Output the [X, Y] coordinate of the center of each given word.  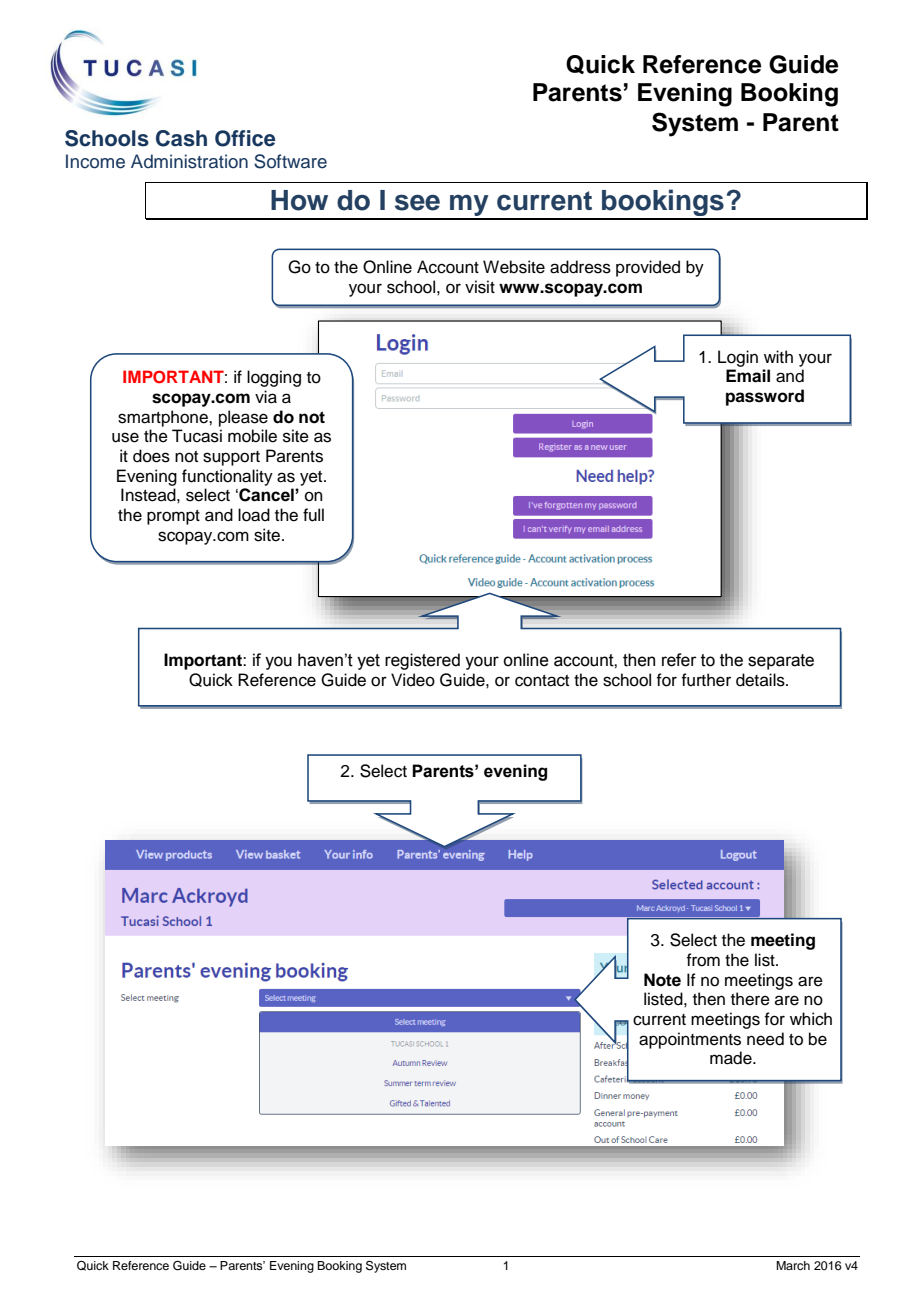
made [732, 1058]
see [417, 202]
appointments [690, 1040]
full [313, 515]
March [793, 1265]
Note [662, 980]
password [765, 397]
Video [413, 680]
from [703, 960]
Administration [189, 161]
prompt [173, 517]
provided [648, 268]
